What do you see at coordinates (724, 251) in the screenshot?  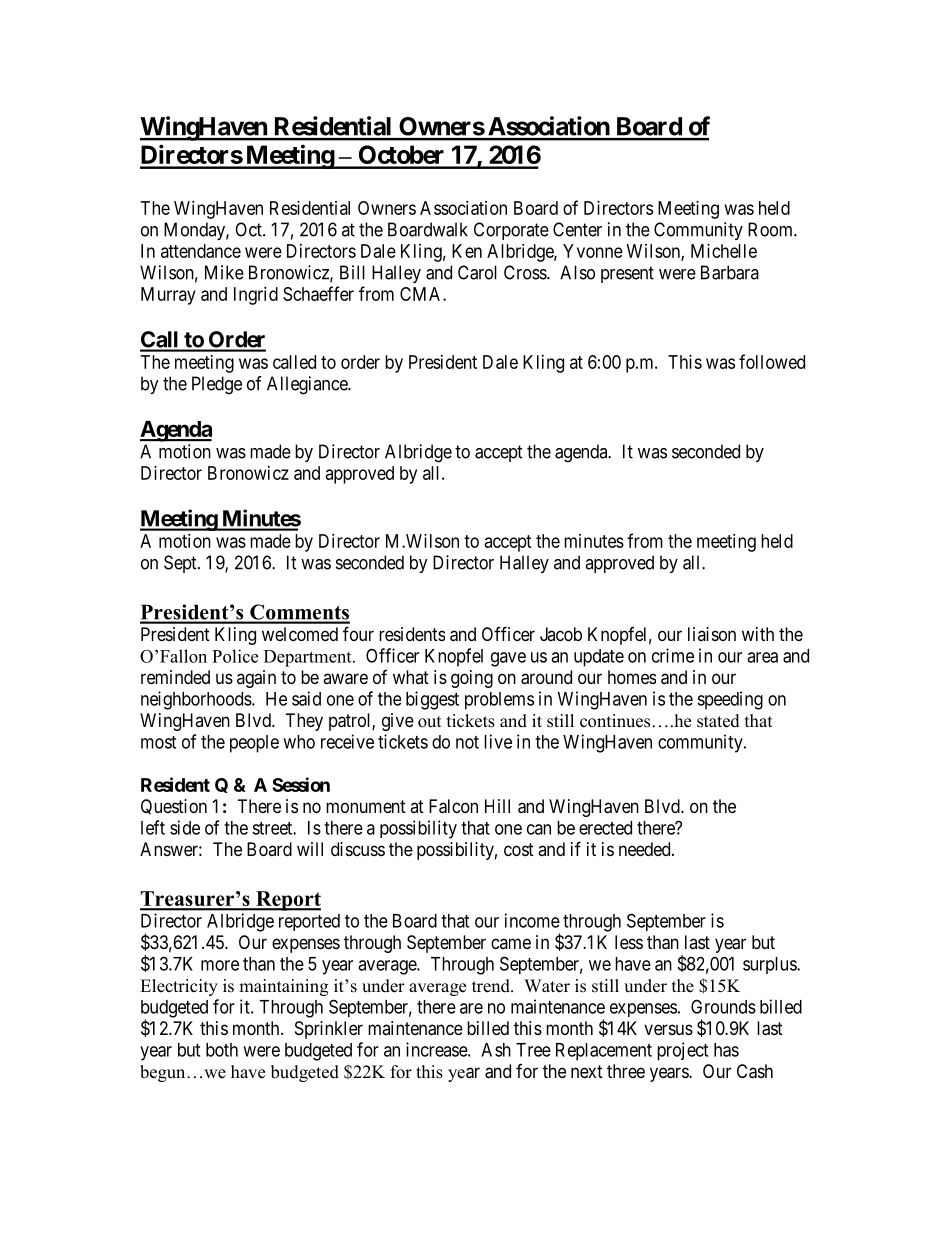 I see `Michelle` at bounding box center [724, 251].
